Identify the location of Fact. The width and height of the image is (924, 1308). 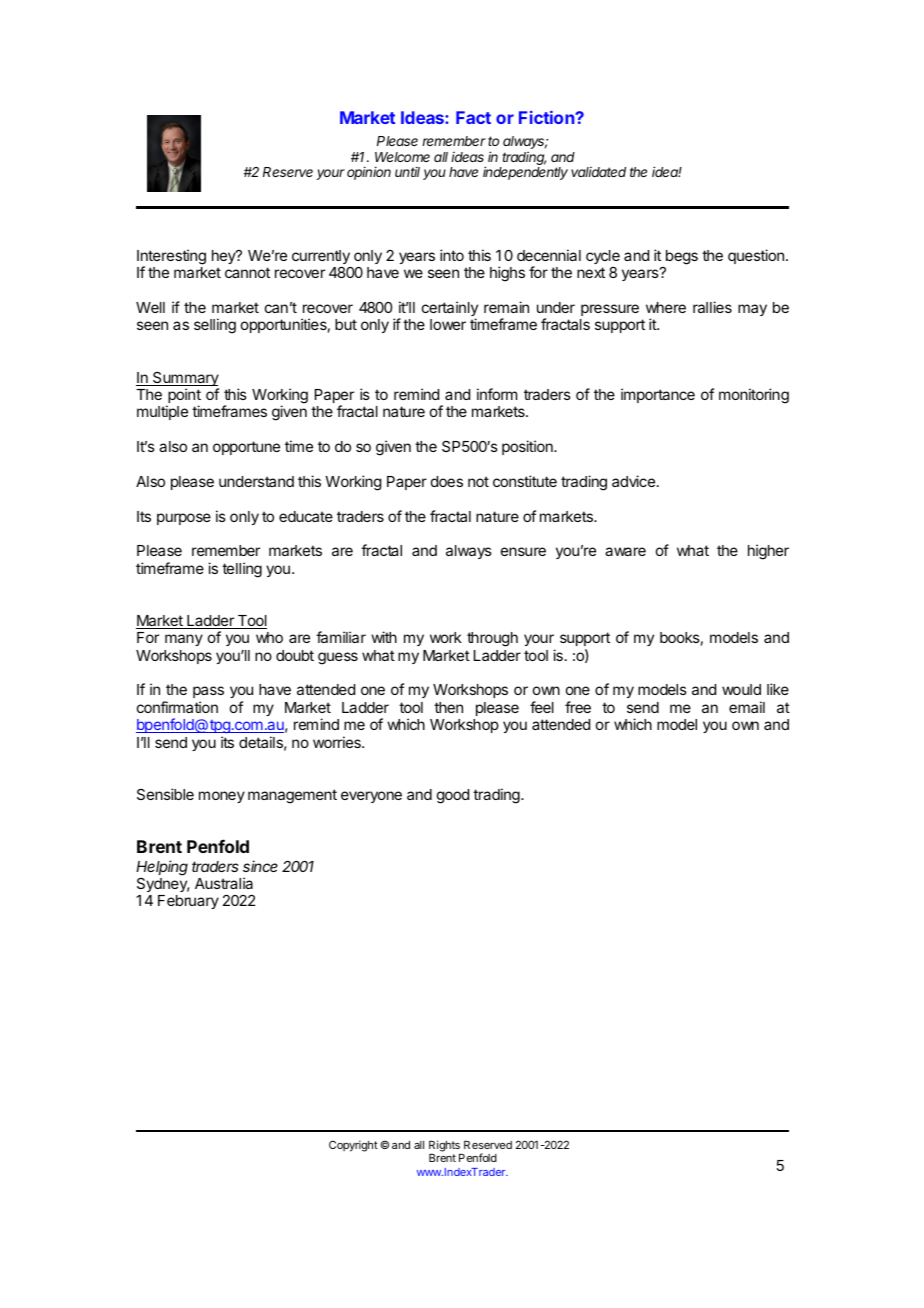
(473, 117).
